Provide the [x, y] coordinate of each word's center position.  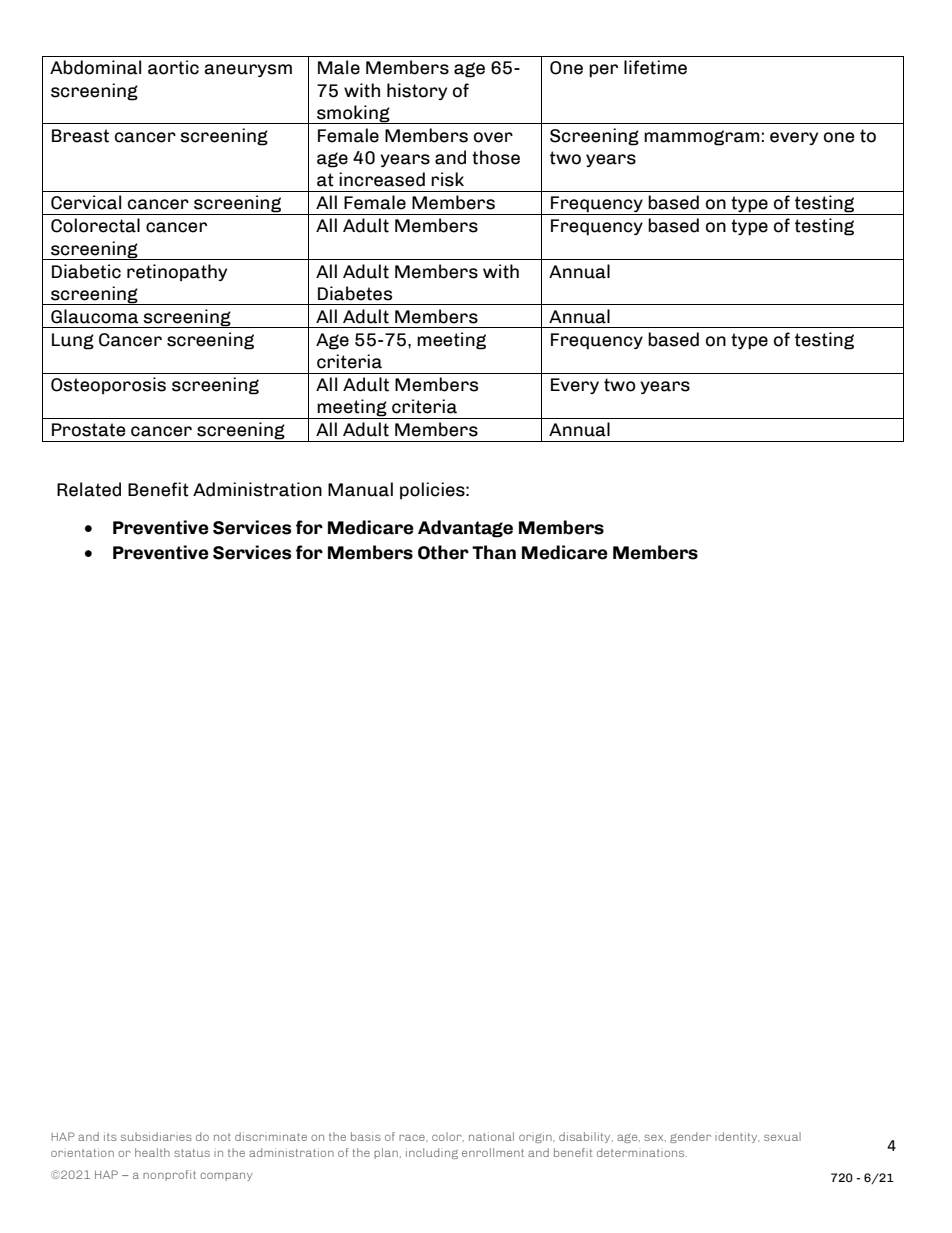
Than [494, 552]
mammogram [702, 138]
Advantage [465, 529]
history [417, 91]
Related [89, 489]
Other [443, 552]
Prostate [88, 430]
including [432, 1153]
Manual [360, 489]
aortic [173, 67]
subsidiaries [156, 1136]
